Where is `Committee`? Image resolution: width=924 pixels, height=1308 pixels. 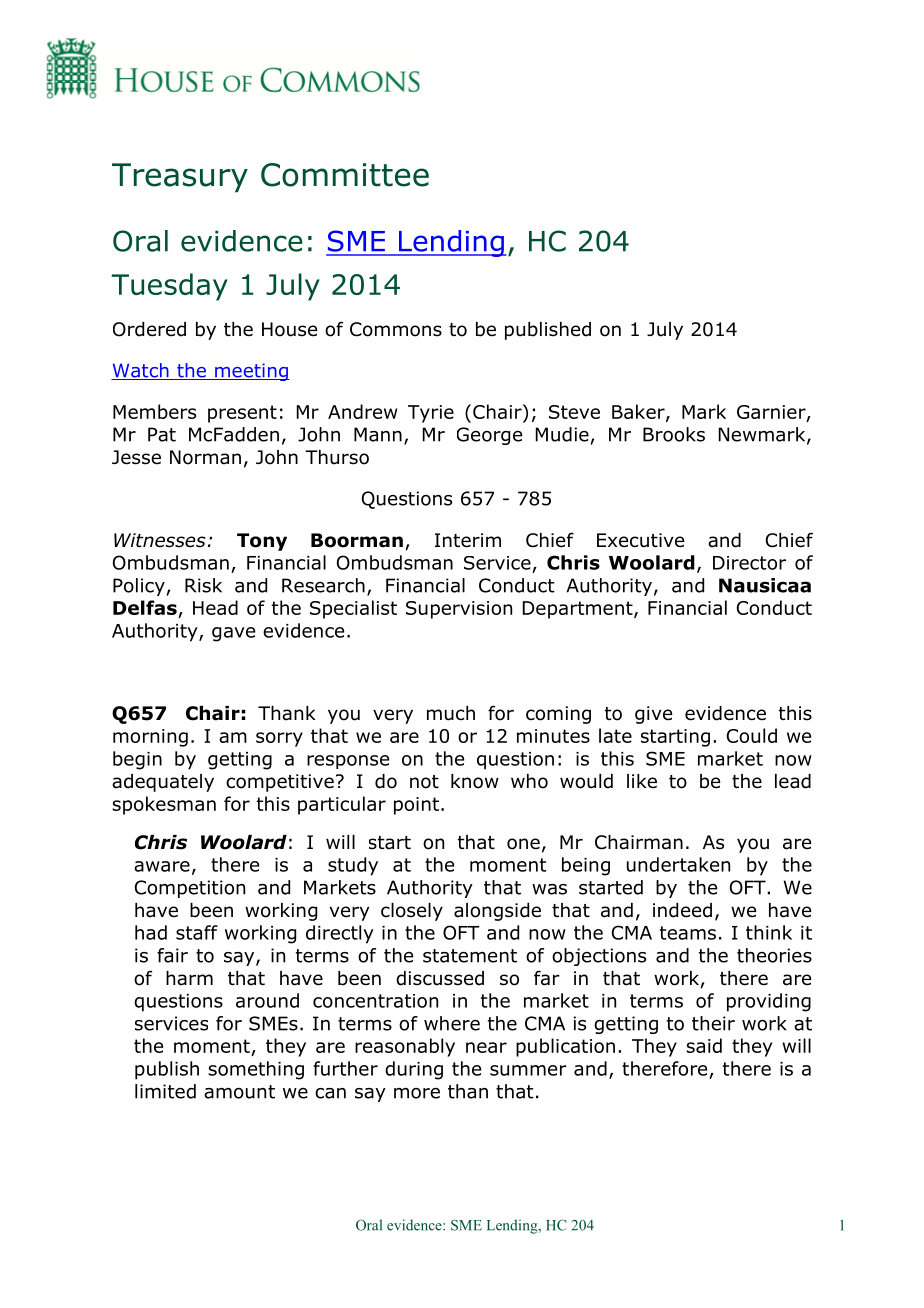 Committee is located at coordinates (345, 175).
